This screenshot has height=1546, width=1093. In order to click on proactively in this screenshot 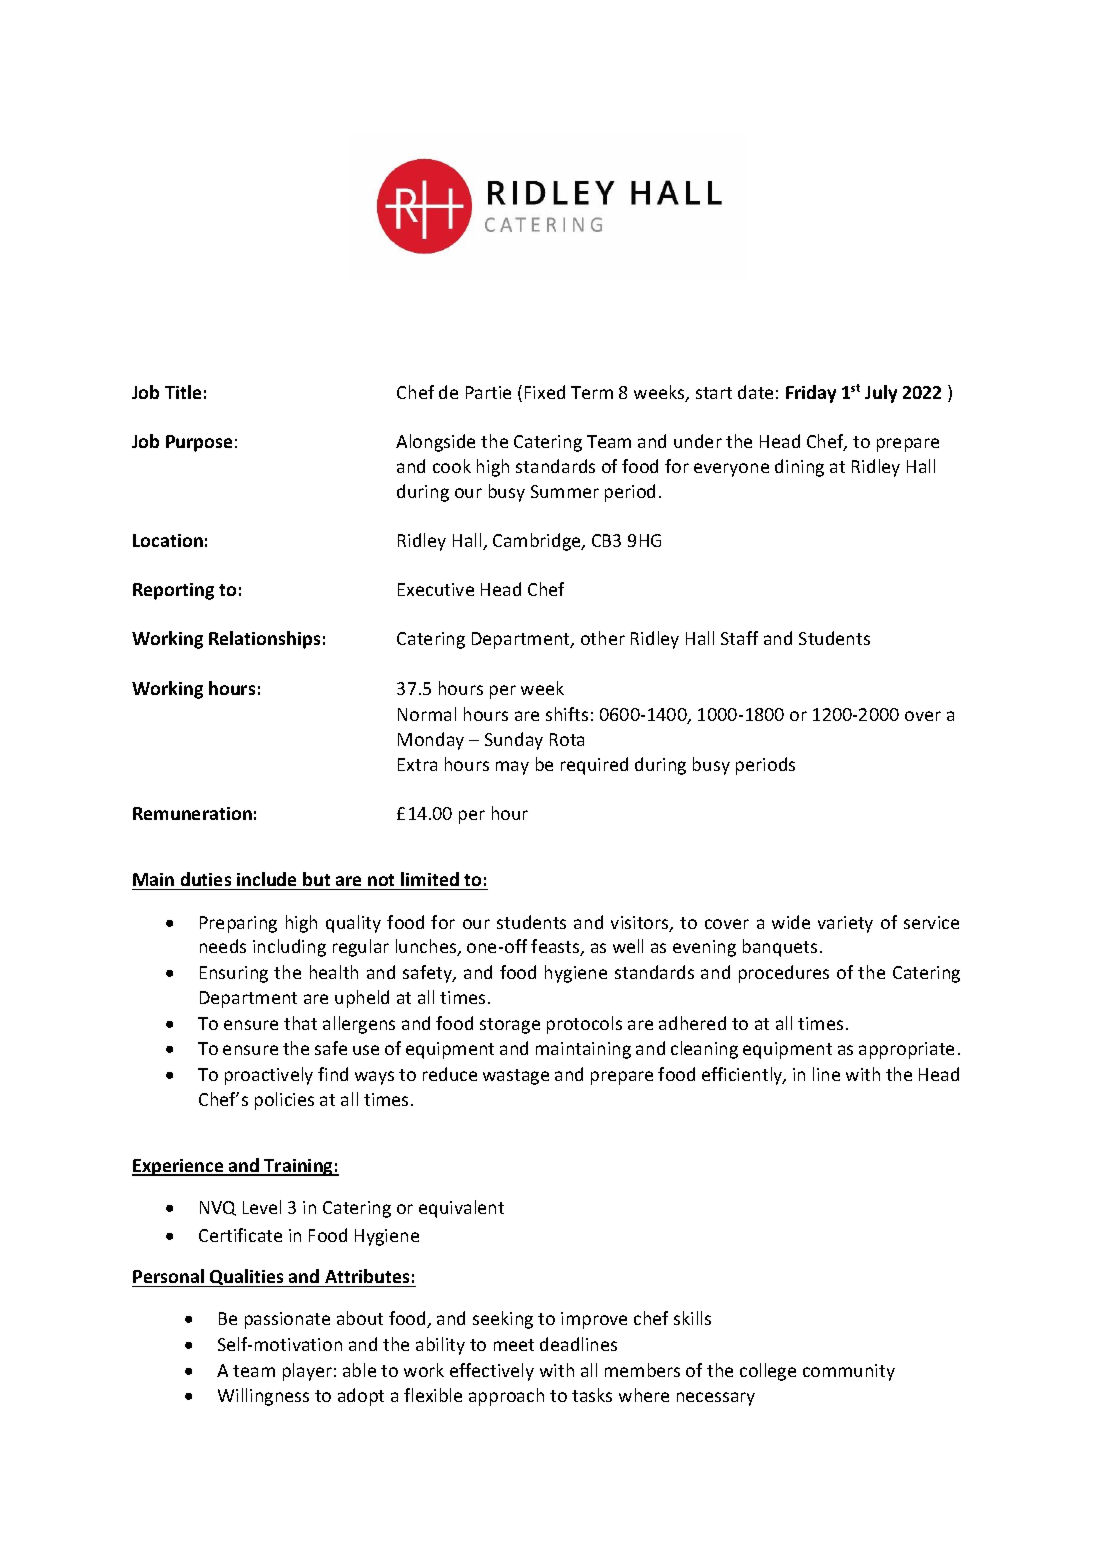, I will do `click(269, 1076)`.
